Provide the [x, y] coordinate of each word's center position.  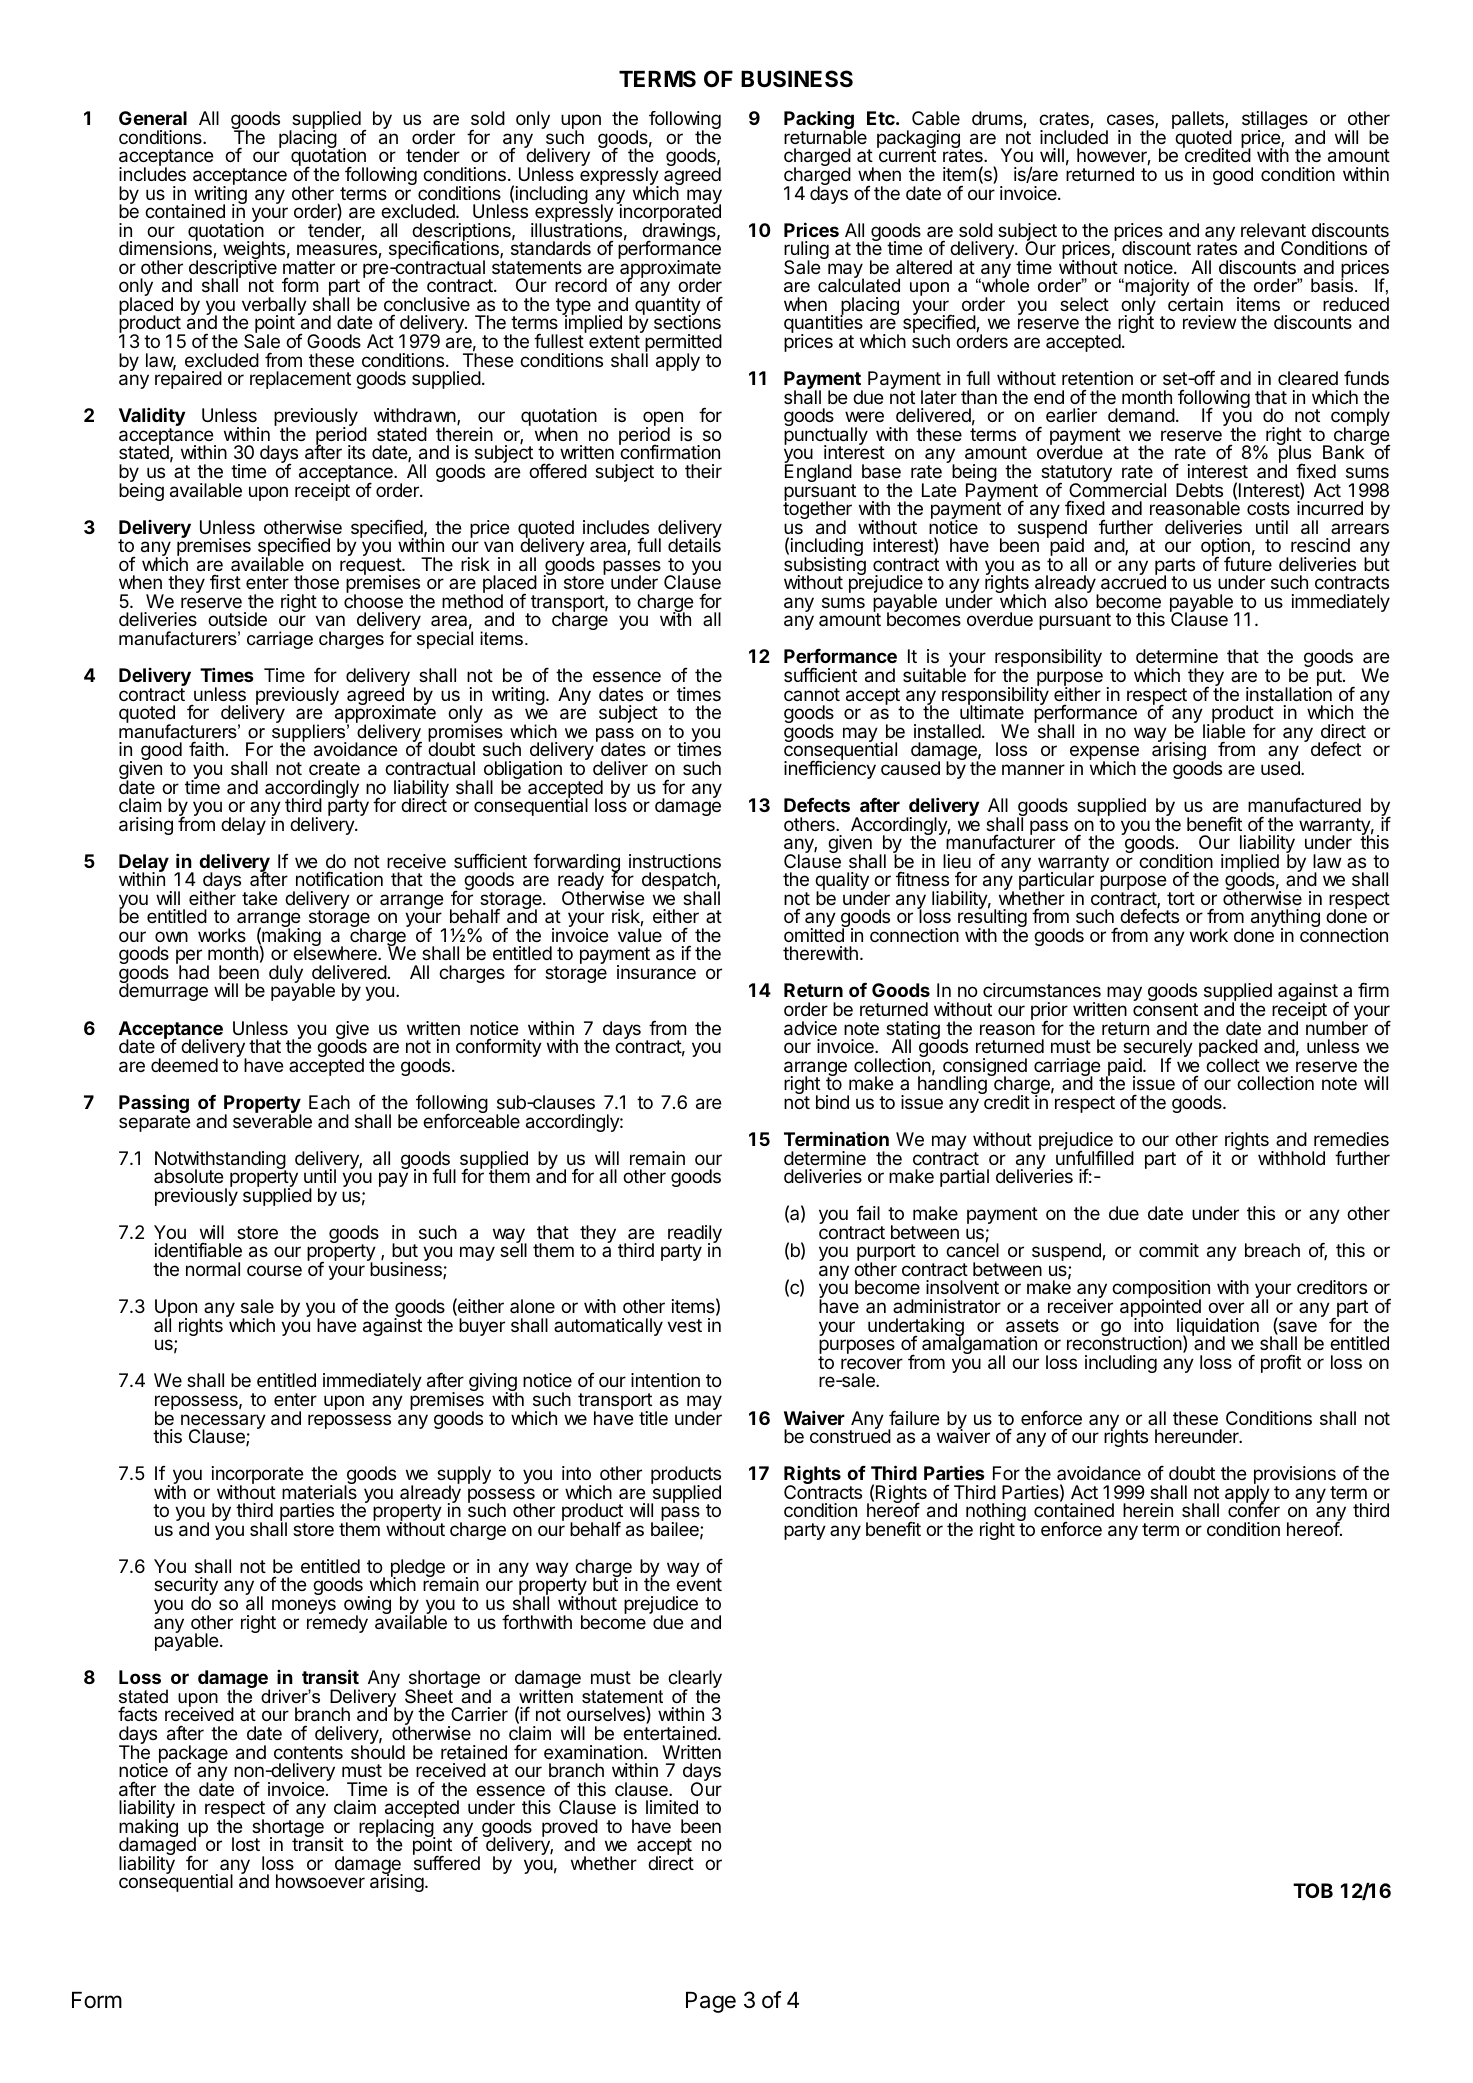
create [334, 769]
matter [309, 267]
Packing [820, 121]
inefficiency [830, 769]
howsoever [320, 1881]
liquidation [1218, 1328]
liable [1224, 730]
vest [684, 1325]
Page [711, 2002]
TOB [1313, 1890]
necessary [223, 1422]
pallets [1199, 121]
